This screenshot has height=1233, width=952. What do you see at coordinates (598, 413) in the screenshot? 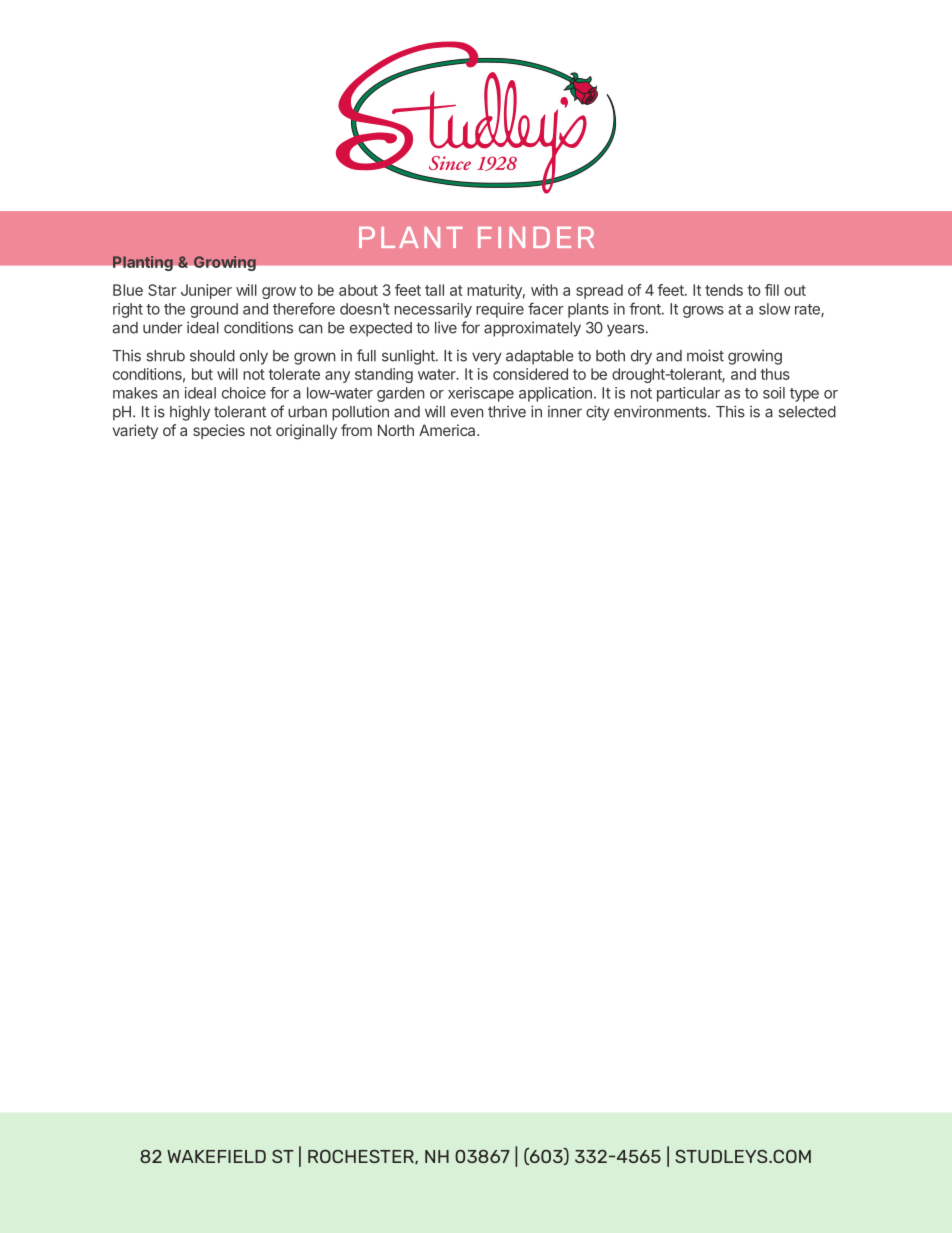
I see `city` at bounding box center [598, 413].
